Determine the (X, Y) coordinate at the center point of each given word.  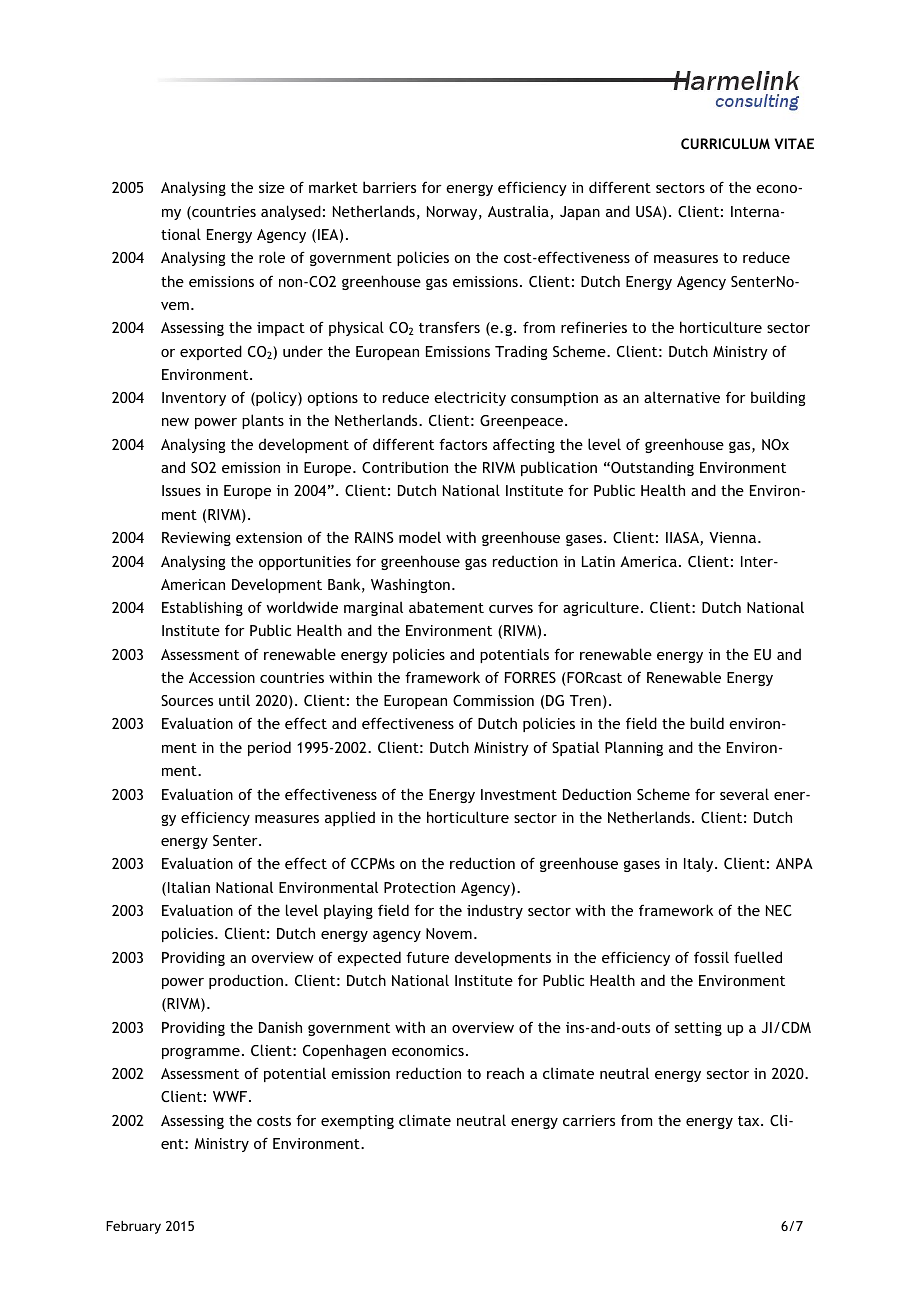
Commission (493, 700)
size (272, 187)
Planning (634, 748)
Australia (519, 212)
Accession (222, 677)
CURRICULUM (725, 143)
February (133, 1227)
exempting (357, 1122)
